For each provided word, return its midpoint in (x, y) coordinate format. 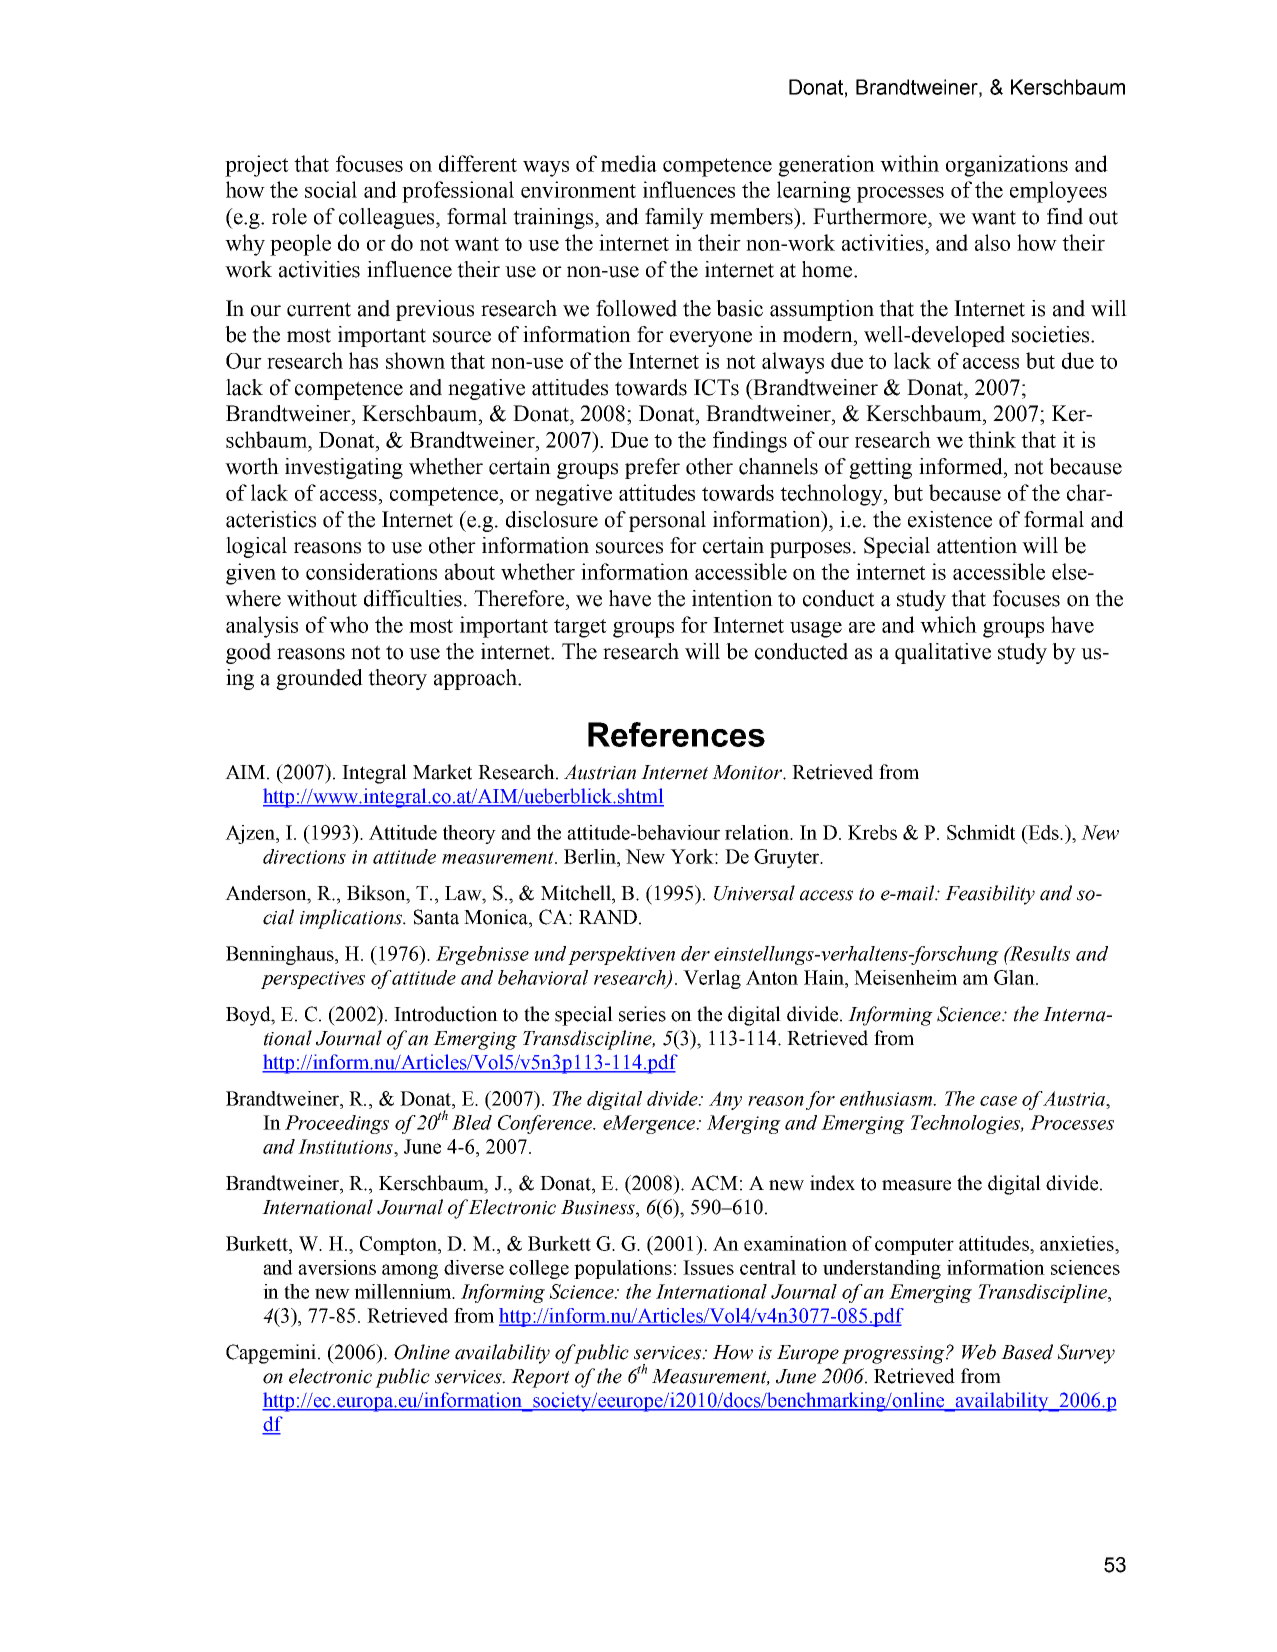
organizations (1007, 166)
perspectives (313, 980)
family (674, 218)
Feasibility (990, 895)
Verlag (712, 979)
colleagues (388, 218)
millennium (404, 1291)
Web (979, 1352)
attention (977, 545)
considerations (371, 571)
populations (623, 1269)
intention (732, 598)
